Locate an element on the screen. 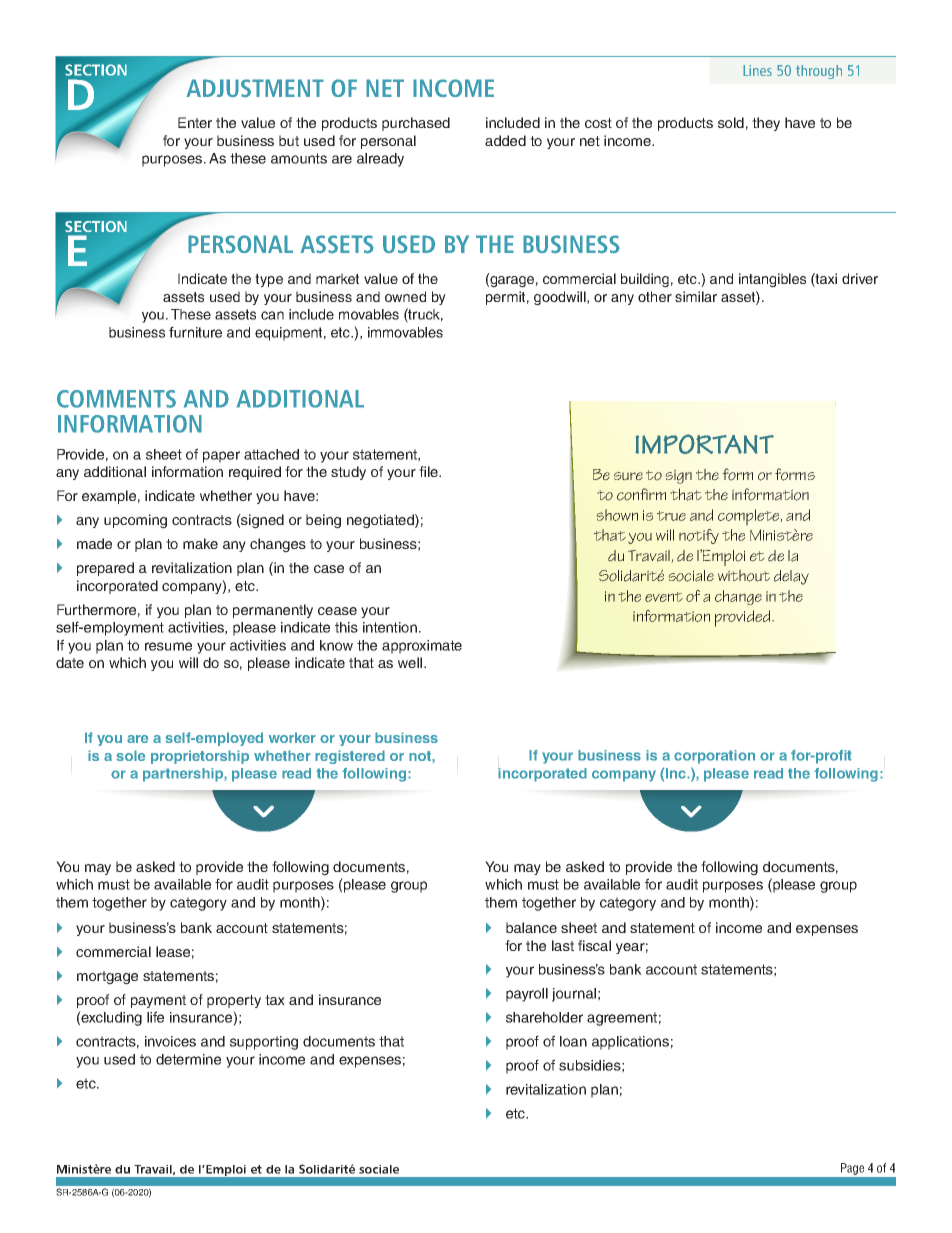 The height and width of the screenshot is (1233, 952). they is located at coordinates (766, 124).
